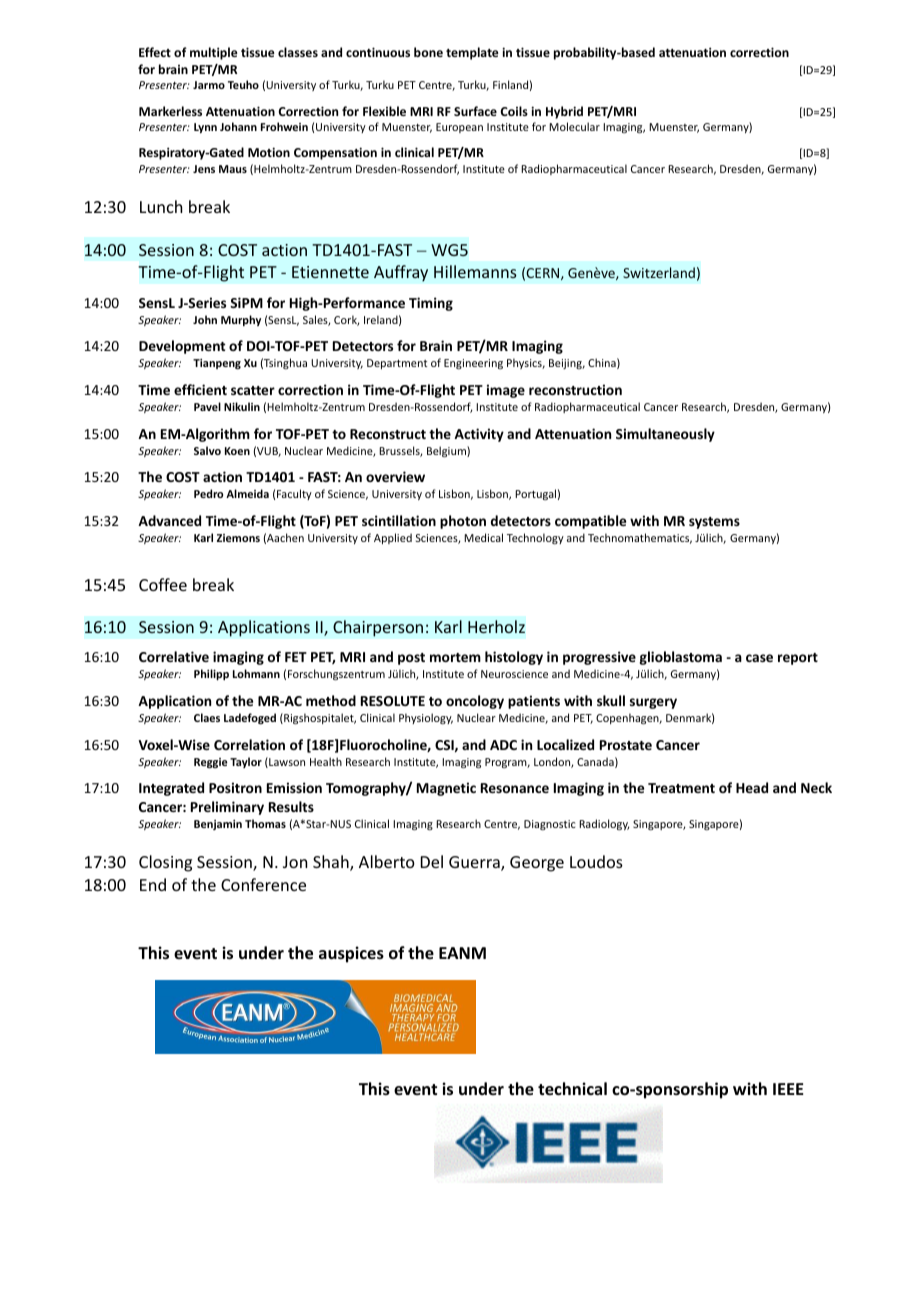 This page has width=924, height=1308. I want to click on Medical, so click(483, 537).
